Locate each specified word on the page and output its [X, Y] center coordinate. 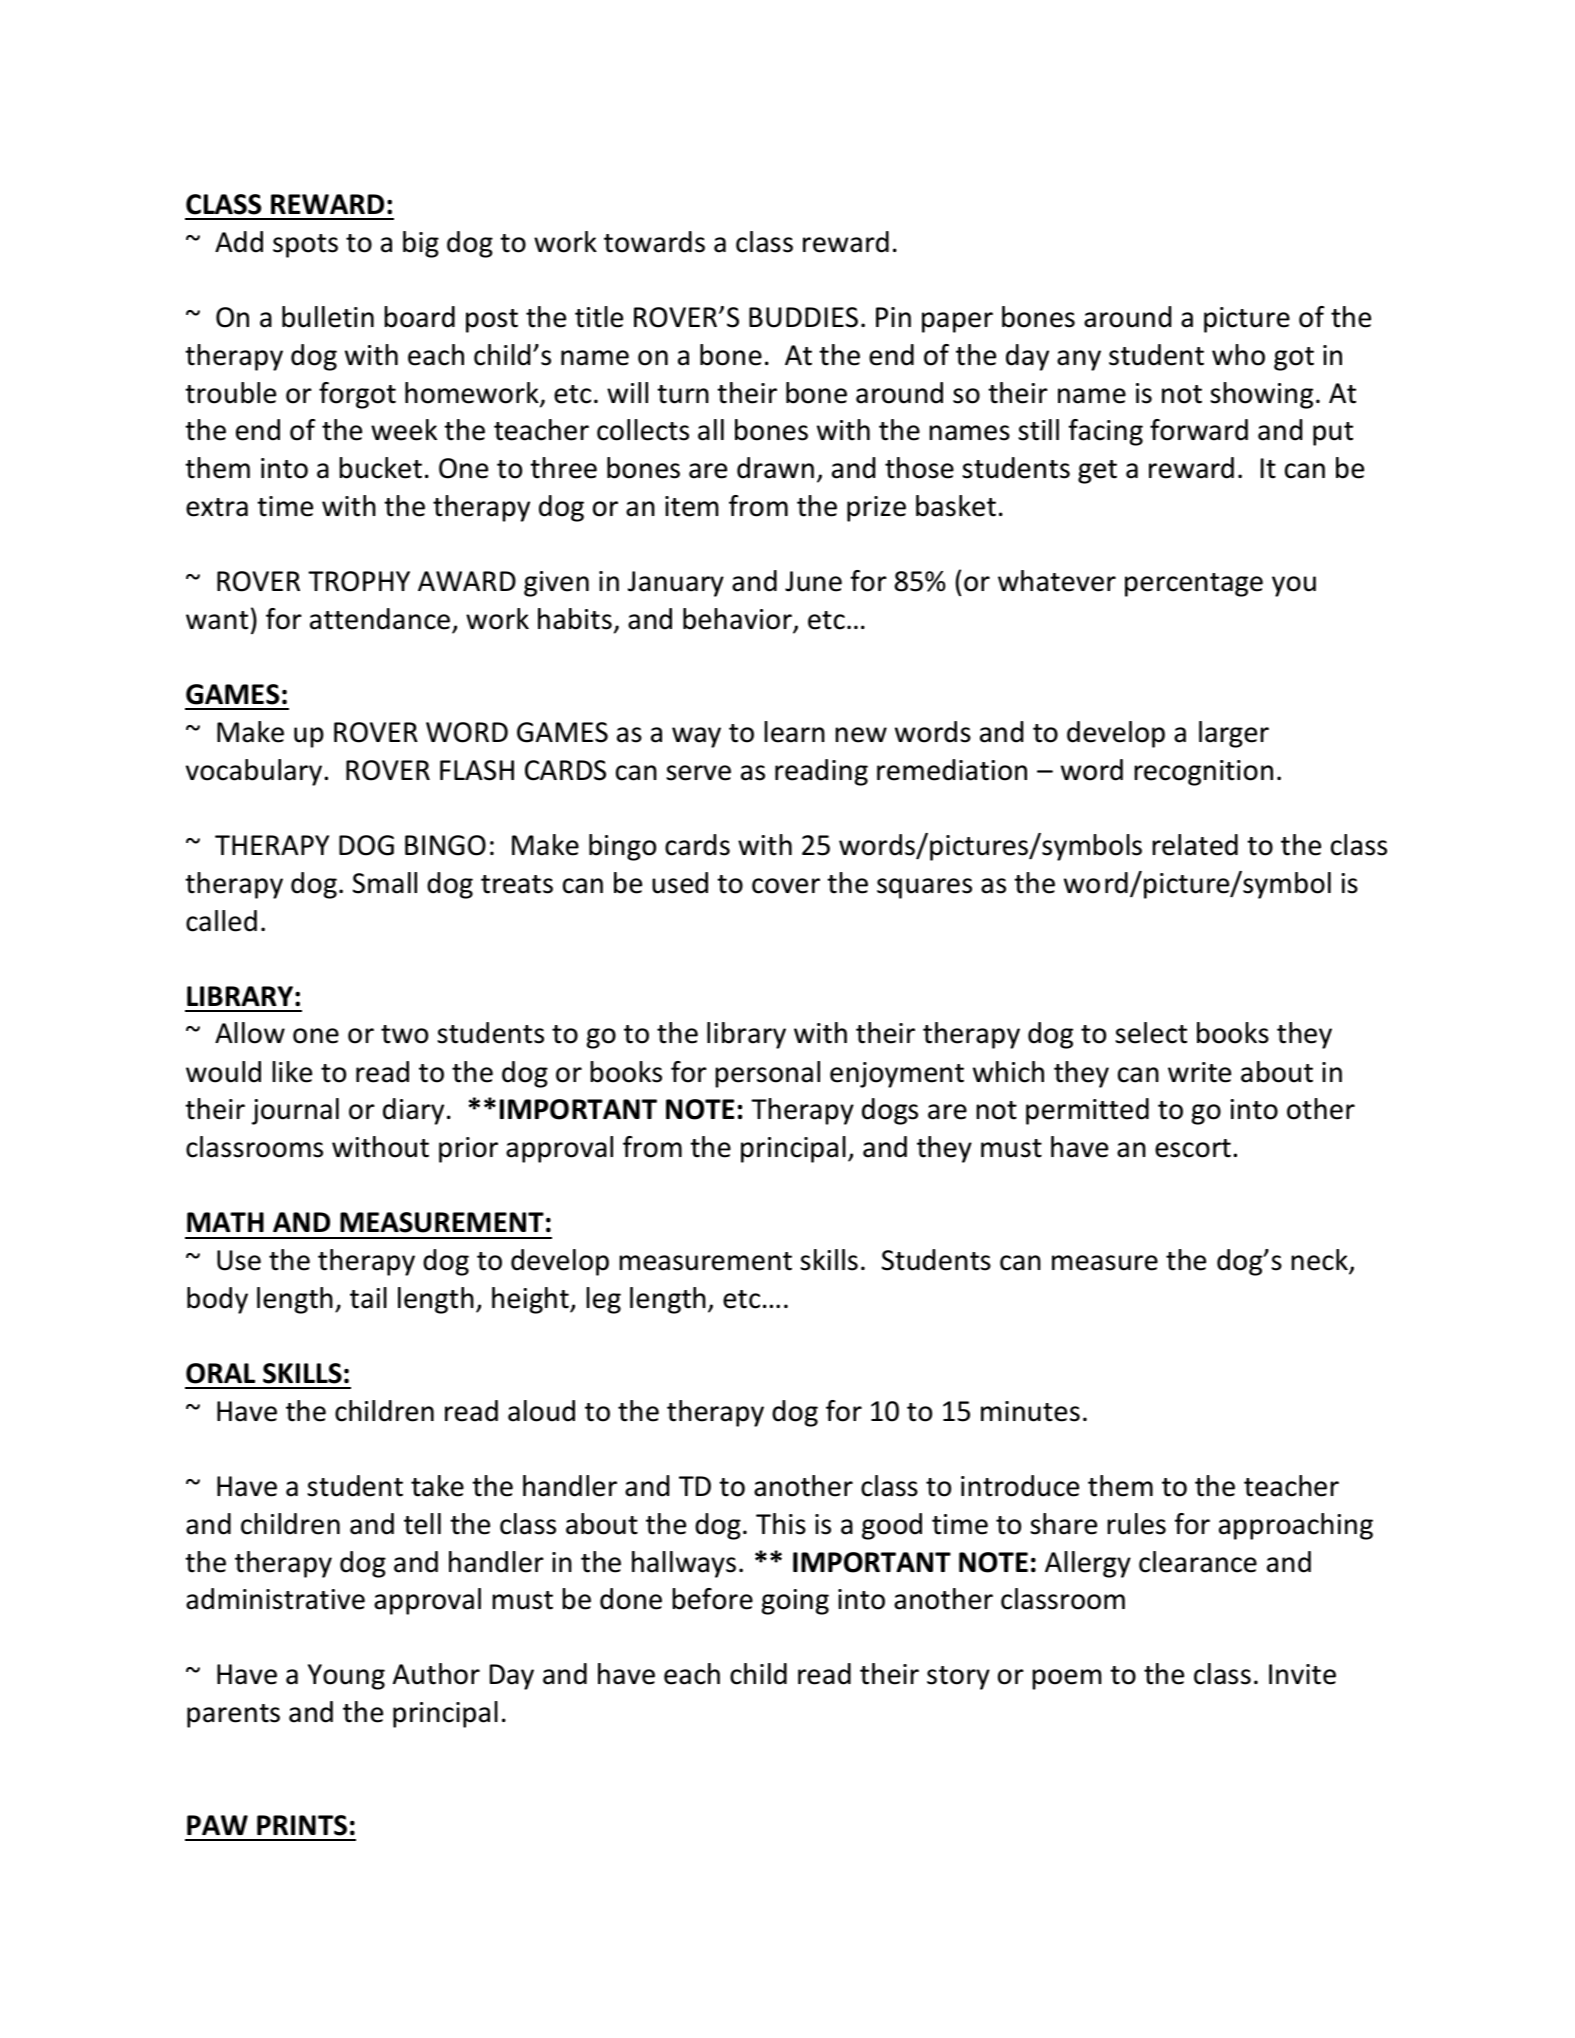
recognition [1203, 773]
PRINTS [302, 1825]
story [958, 1678]
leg [603, 1300]
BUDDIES [803, 317]
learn [794, 732]
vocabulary [255, 772]
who [1238, 355]
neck [1320, 1261]
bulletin [328, 317]
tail [368, 1298]
